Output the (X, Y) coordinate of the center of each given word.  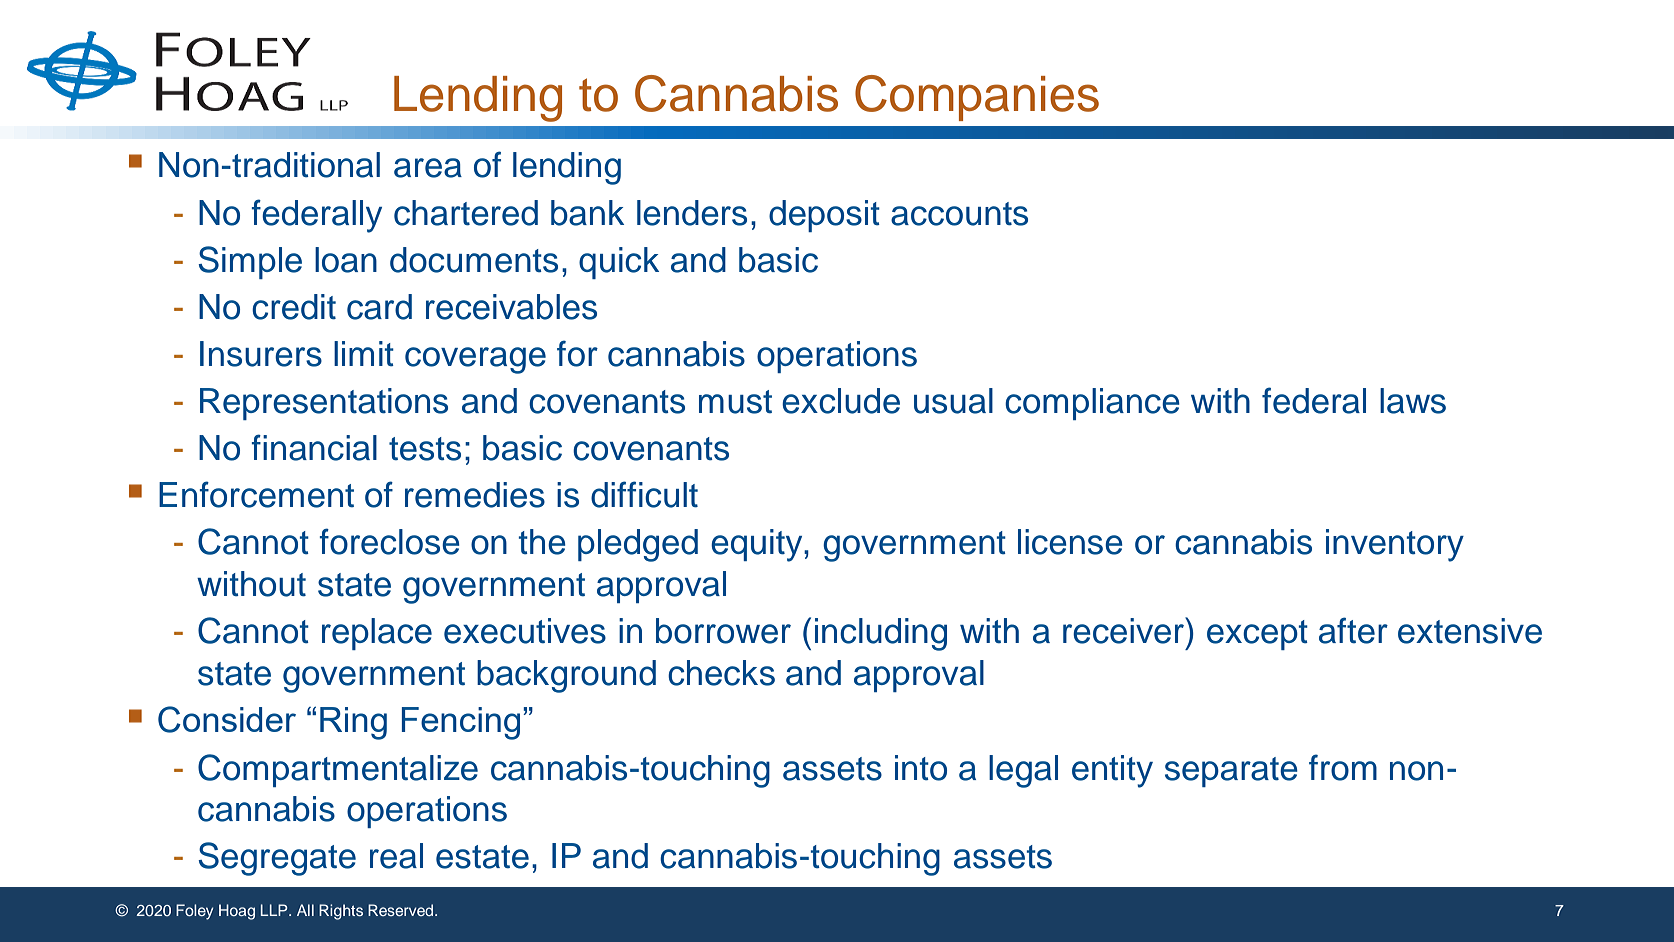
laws (1413, 401)
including (881, 634)
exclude (841, 401)
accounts (959, 214)
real (396, 856)
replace (377, 634)
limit (364, 353)
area (428, 168)
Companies (977, 98)
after (1353, 630)
